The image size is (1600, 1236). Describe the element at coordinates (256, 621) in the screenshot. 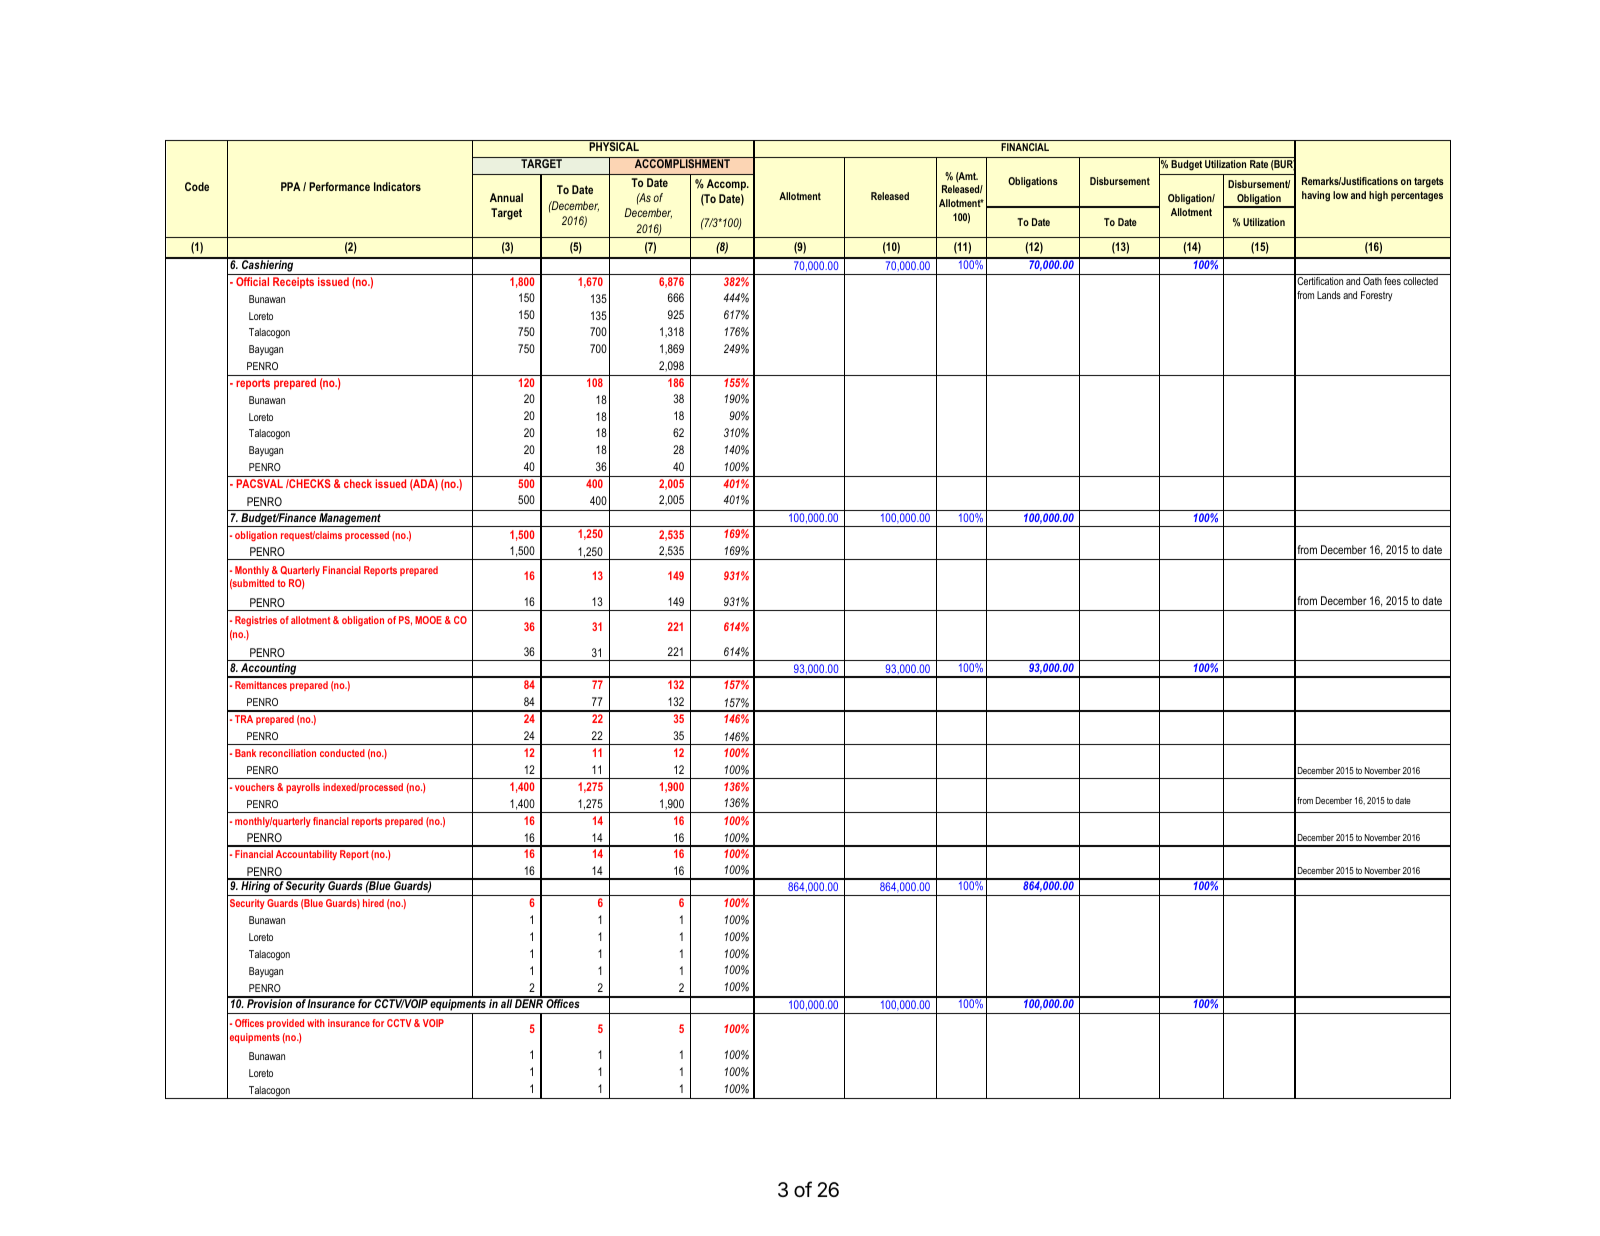

I see `Registries` at that location.
